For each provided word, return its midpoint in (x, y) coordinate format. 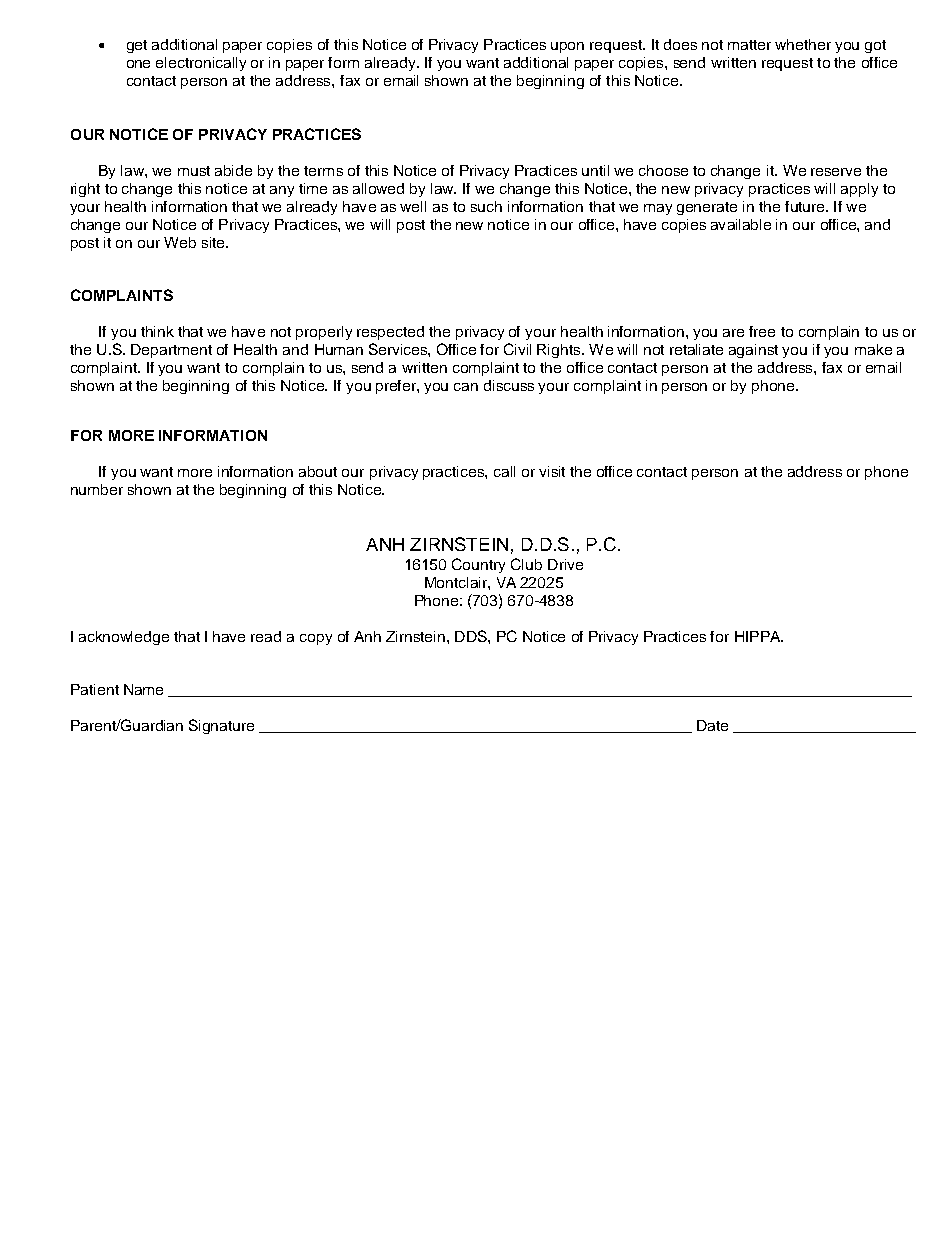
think (157, 331)
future (806, 206)
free (762, 331)
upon (567, 47)
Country (478, 565)
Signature (221, 726)
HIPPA (759, 636)
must (194, 171)
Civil (517, 349)
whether (803, 44)
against (753, 351)
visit (552, 471)
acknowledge (124, 638)
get (137, 46)
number (97, 489)
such (486, 206)
